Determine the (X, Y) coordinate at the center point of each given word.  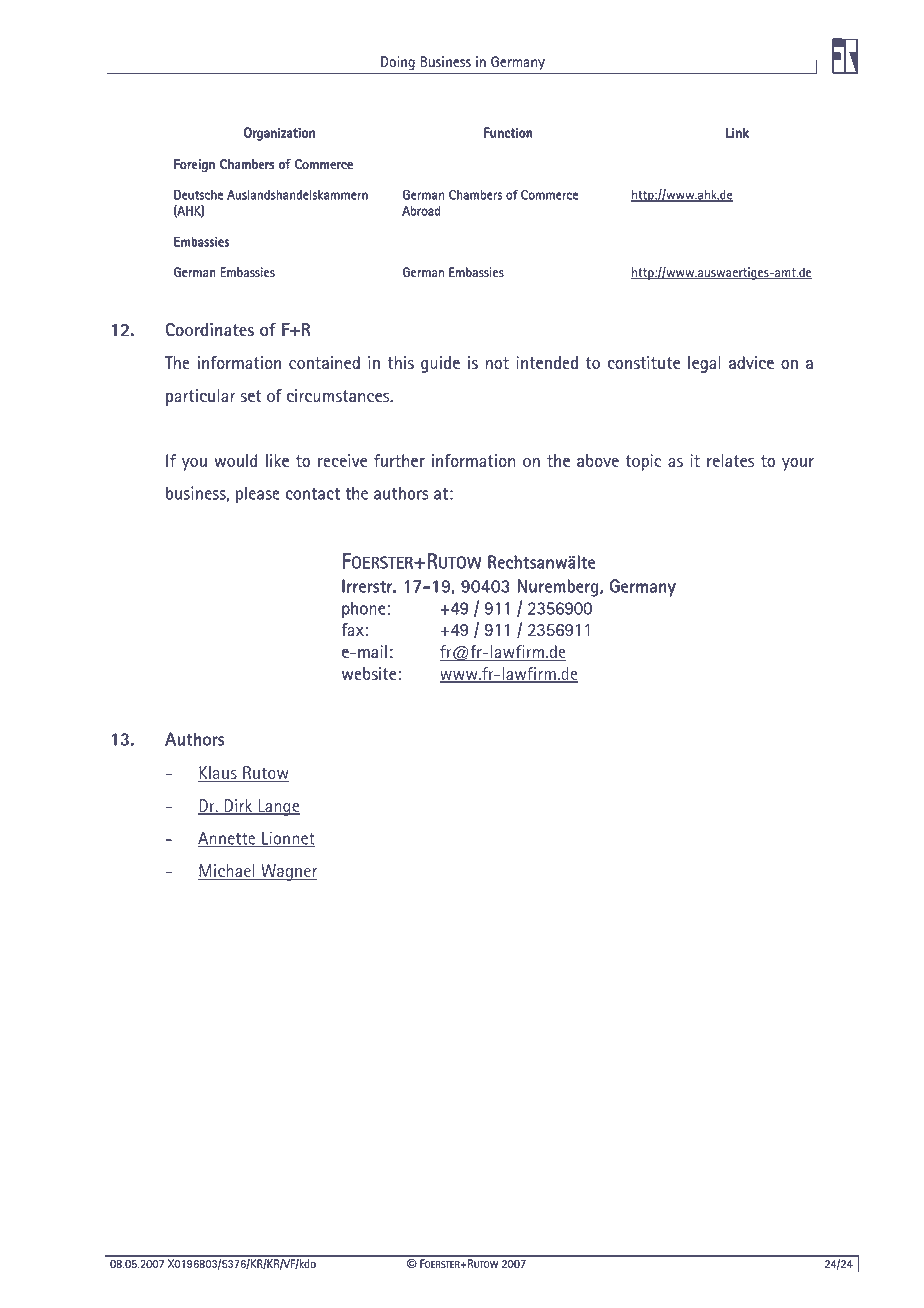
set (251, 396)
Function (508, 133)
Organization (279, 134)
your (798, 464)
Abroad (421, 211)
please (258, 495)
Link (737, 133)
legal (704, 364)
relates (731, 460)
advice (751, 362)
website (369, 673)
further (399, 460)
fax (352, 629)
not (497, 363)
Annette (228, 839)
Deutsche (198, 195)
